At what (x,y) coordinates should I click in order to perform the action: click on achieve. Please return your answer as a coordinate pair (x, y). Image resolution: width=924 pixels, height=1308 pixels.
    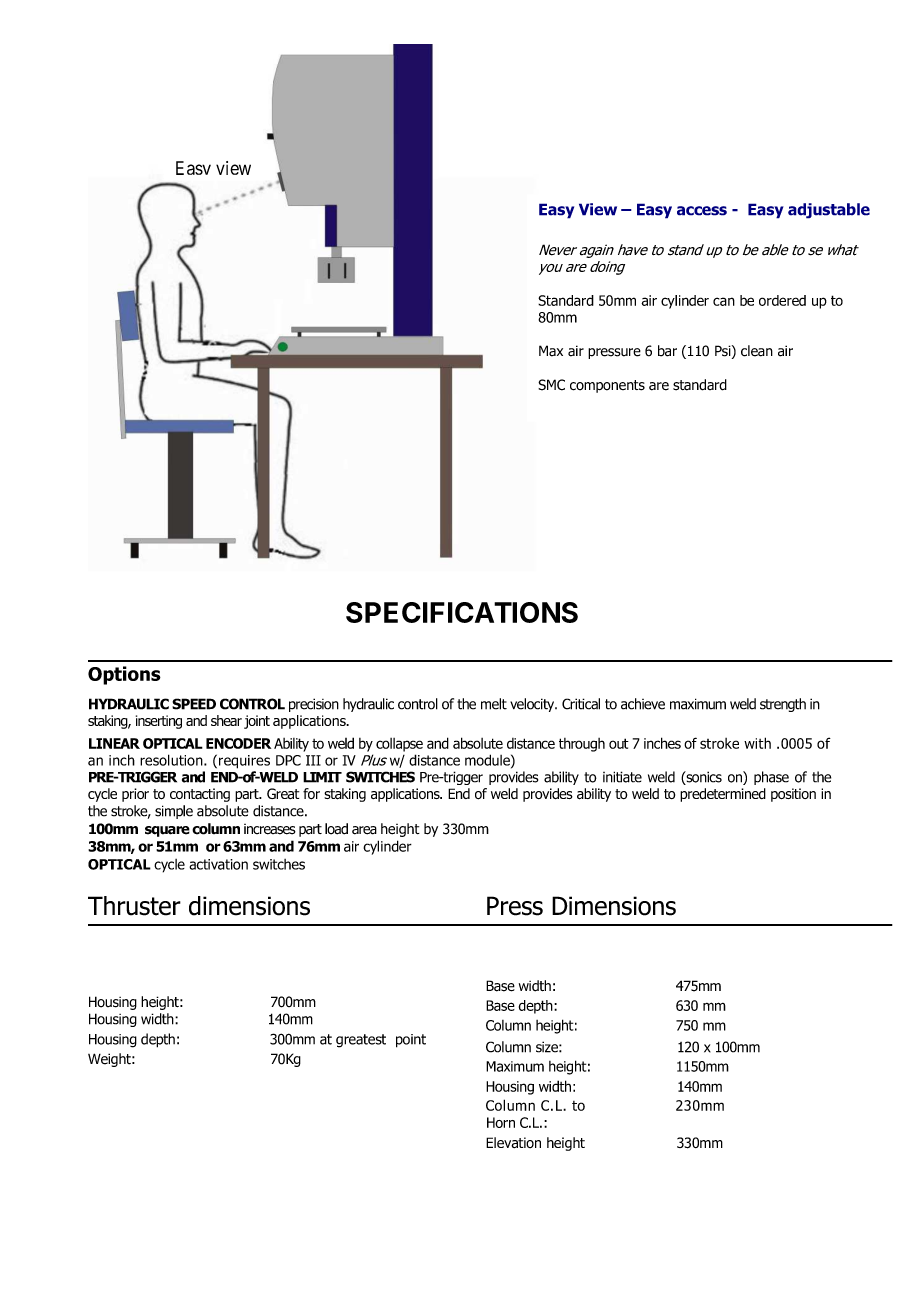
    Looking at the image, I should click on (643, 704).
